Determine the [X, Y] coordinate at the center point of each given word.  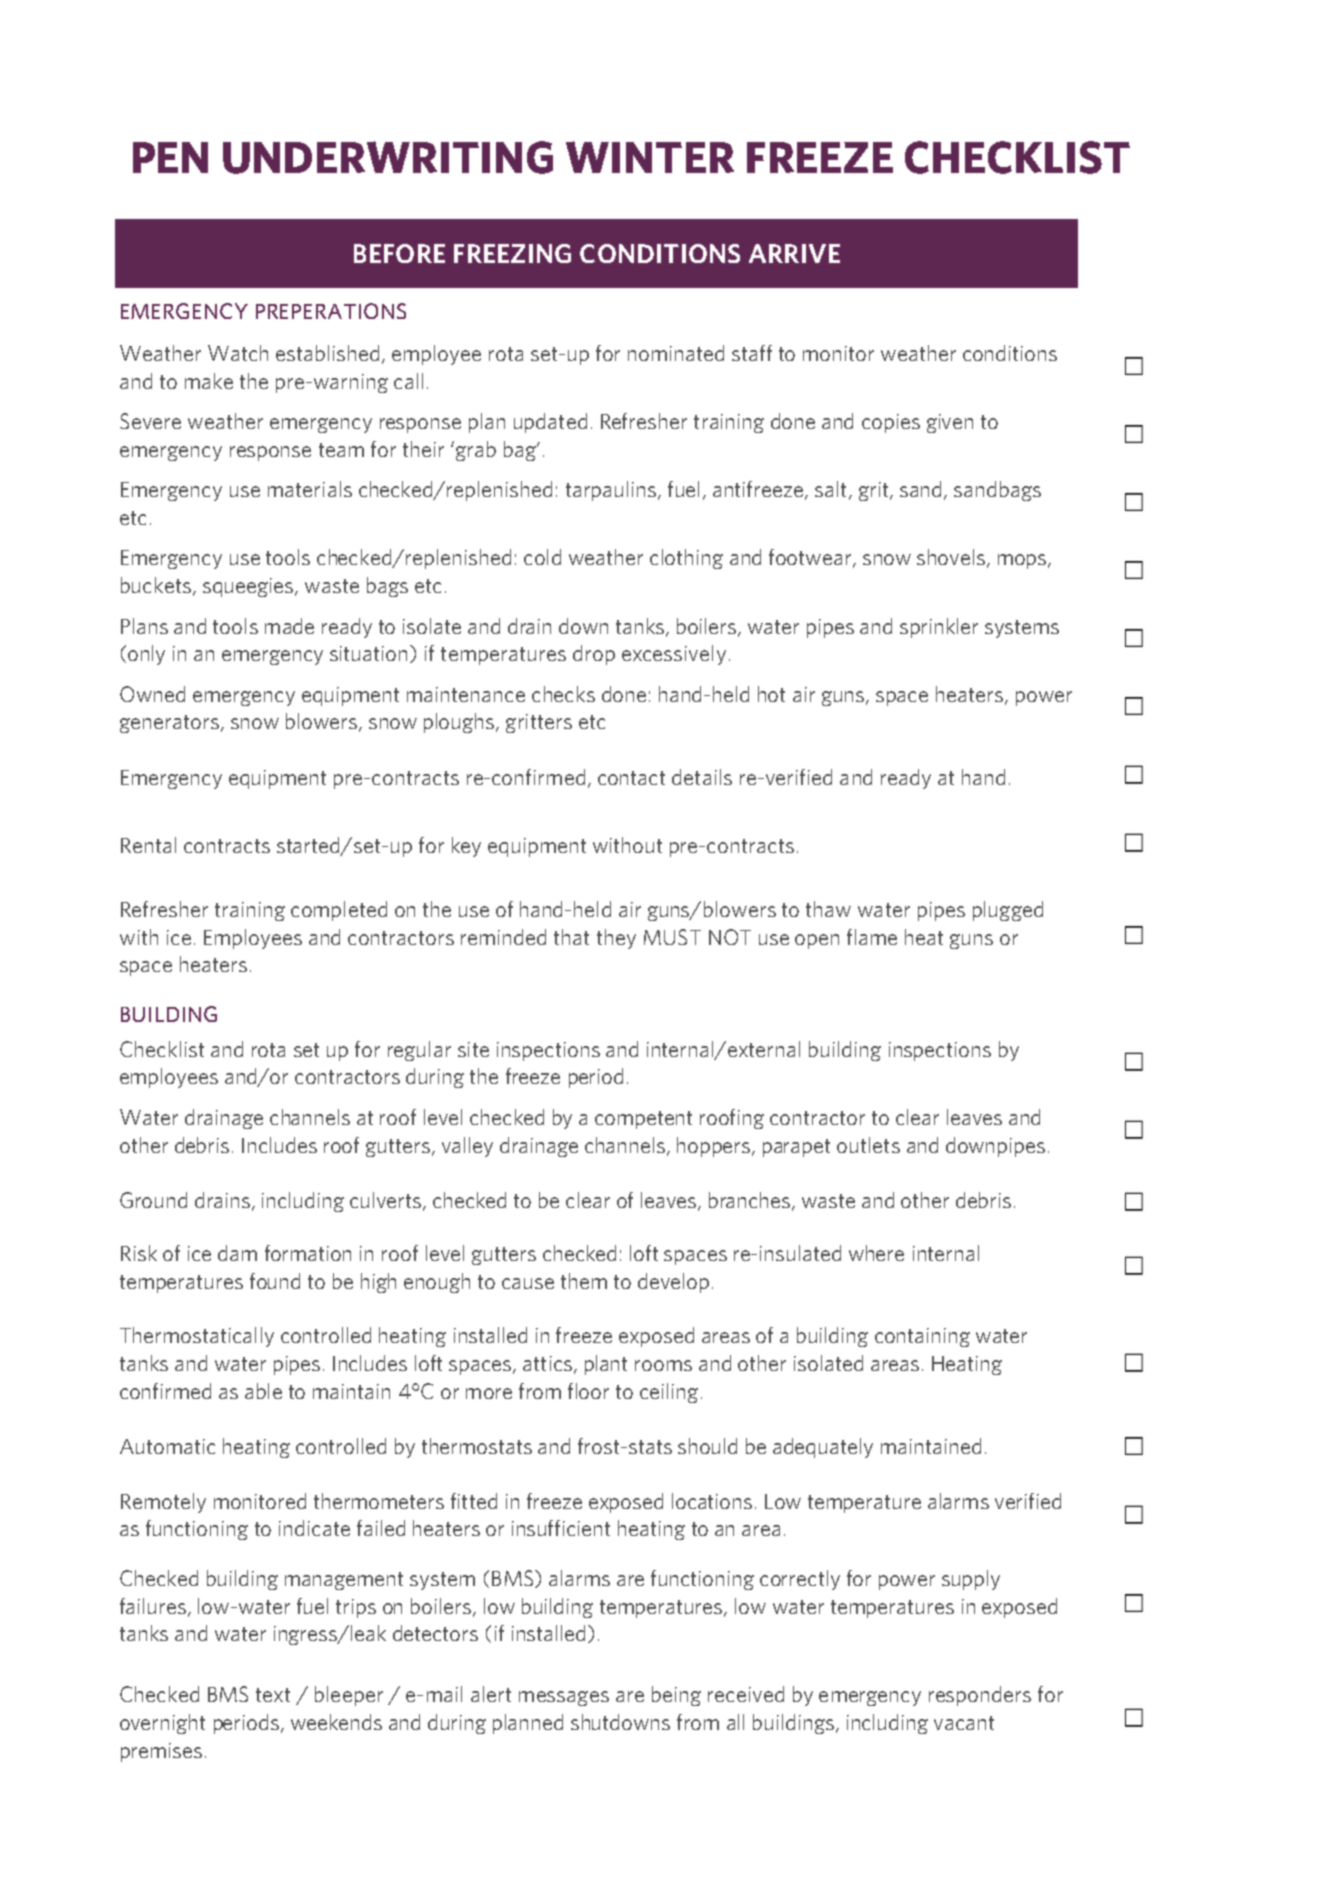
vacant [964, 1723]
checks [563, 694]
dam [237, 1253]
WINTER [650, 157]
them [584, 1281]
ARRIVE [794, 253]
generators [169, 724]
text [273, 1695]
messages [564, 1698]
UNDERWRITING [388, 157]
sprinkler [939, 628]
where [876, 1253]
